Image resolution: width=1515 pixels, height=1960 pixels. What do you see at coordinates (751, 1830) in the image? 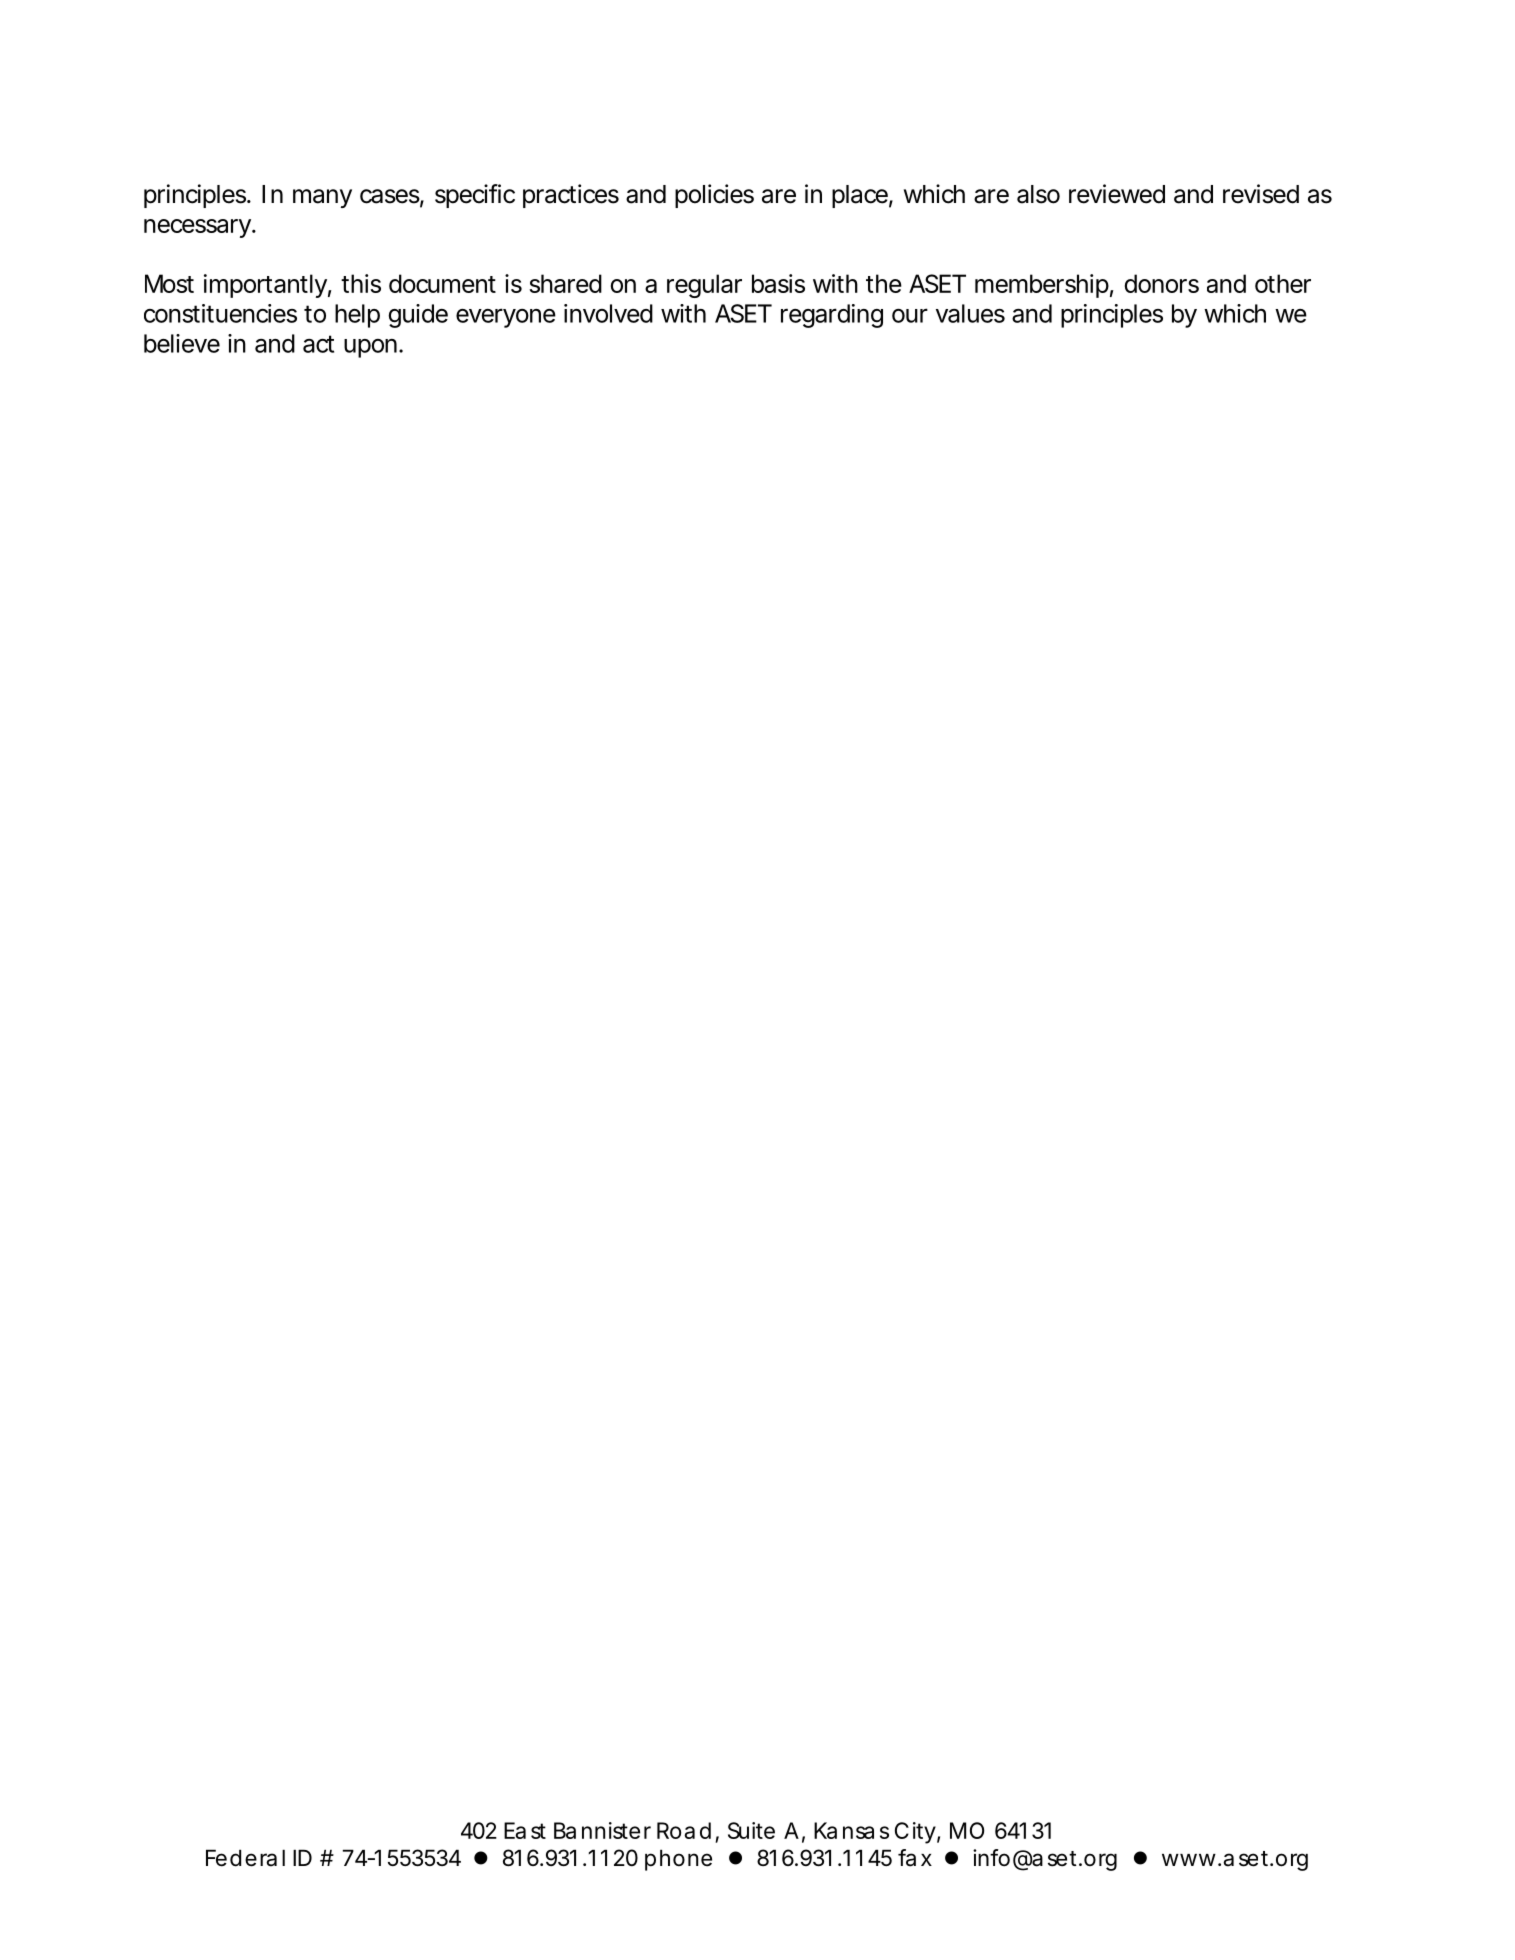
I see `Suite` at bounding box center [751, 1830].
